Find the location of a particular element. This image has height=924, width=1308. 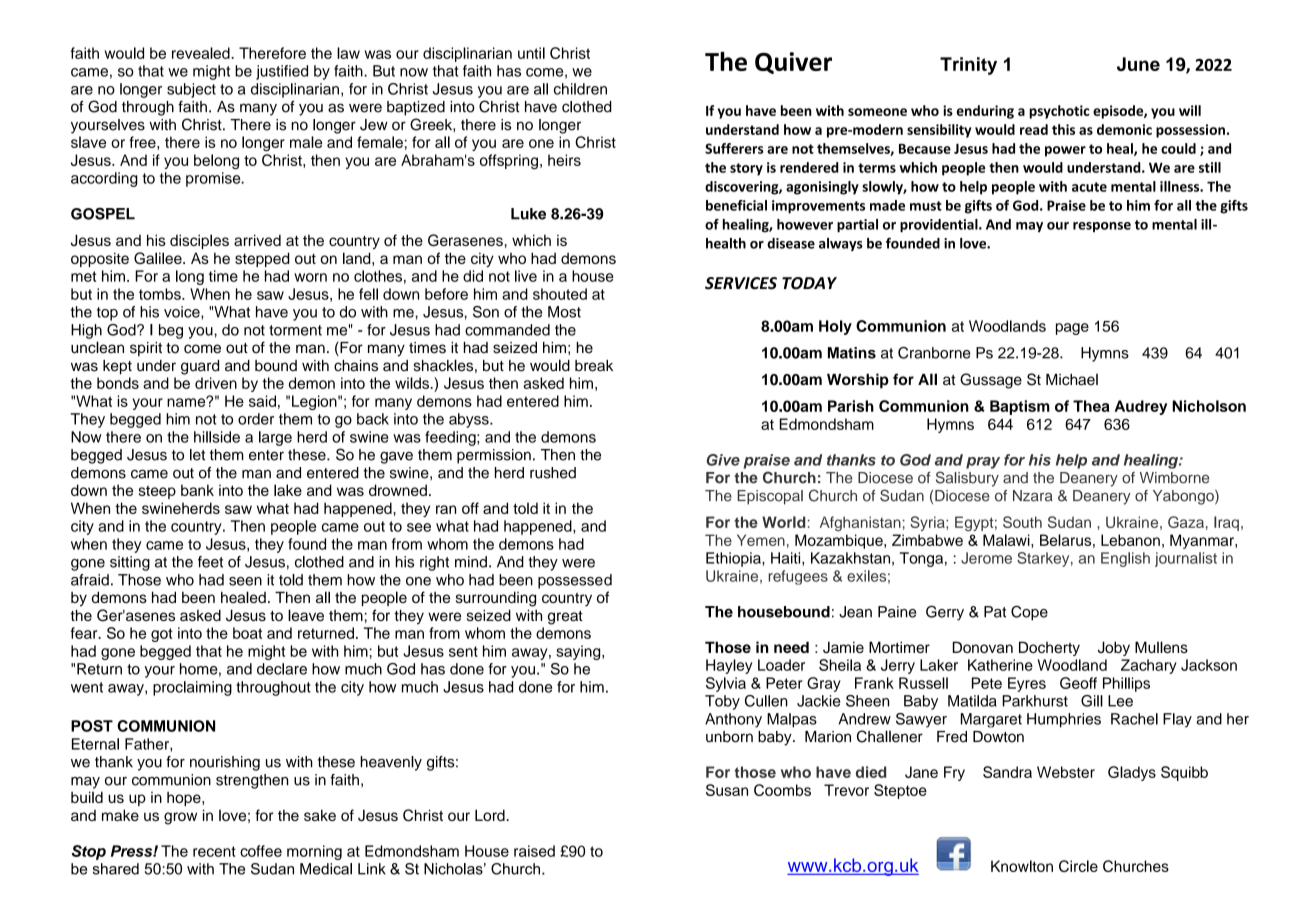

saying is located at coordinates (579, 652).
